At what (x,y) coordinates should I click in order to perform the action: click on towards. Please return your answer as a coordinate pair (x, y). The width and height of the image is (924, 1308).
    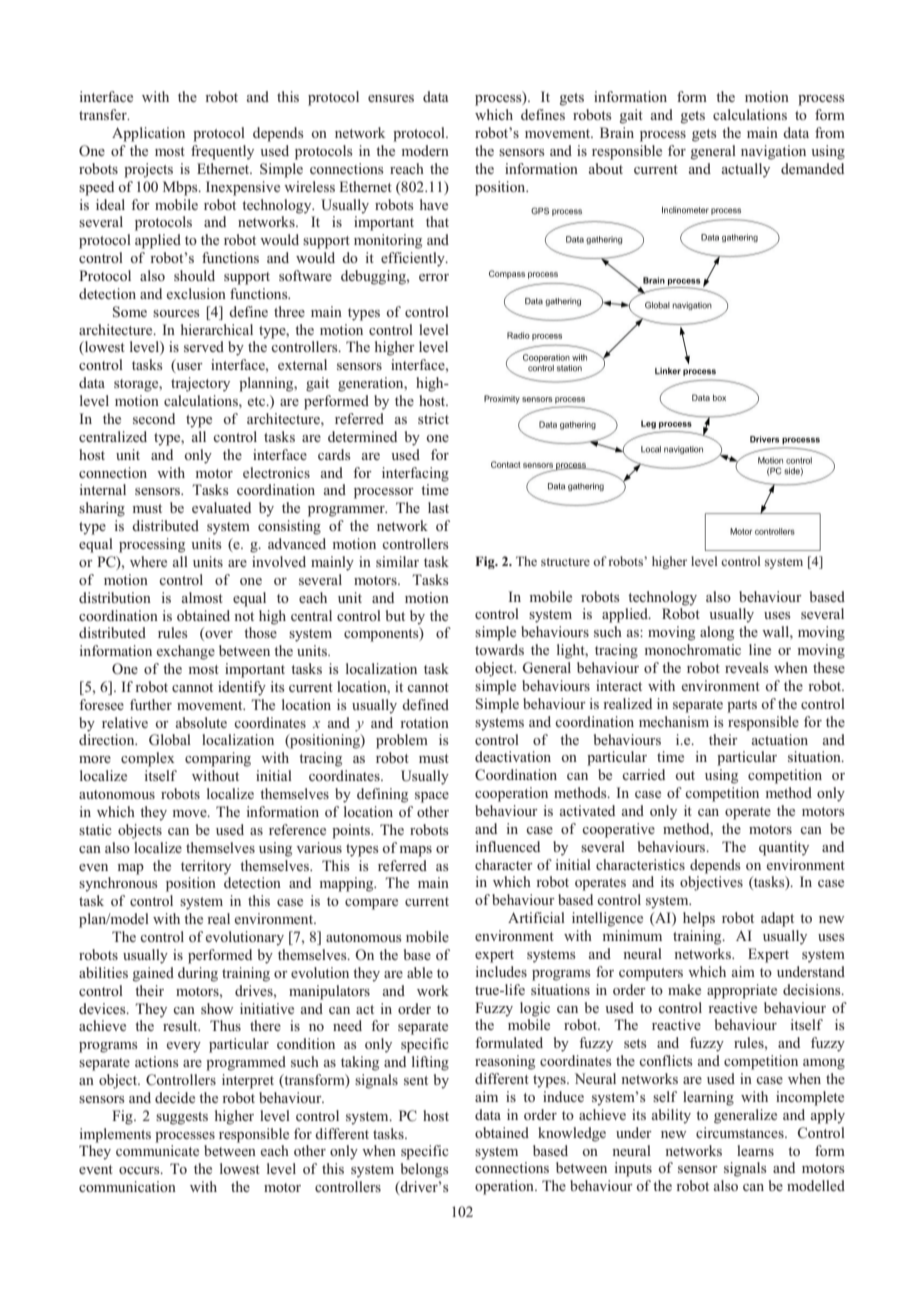
    Looking at the image, I should click on (499, 649).
